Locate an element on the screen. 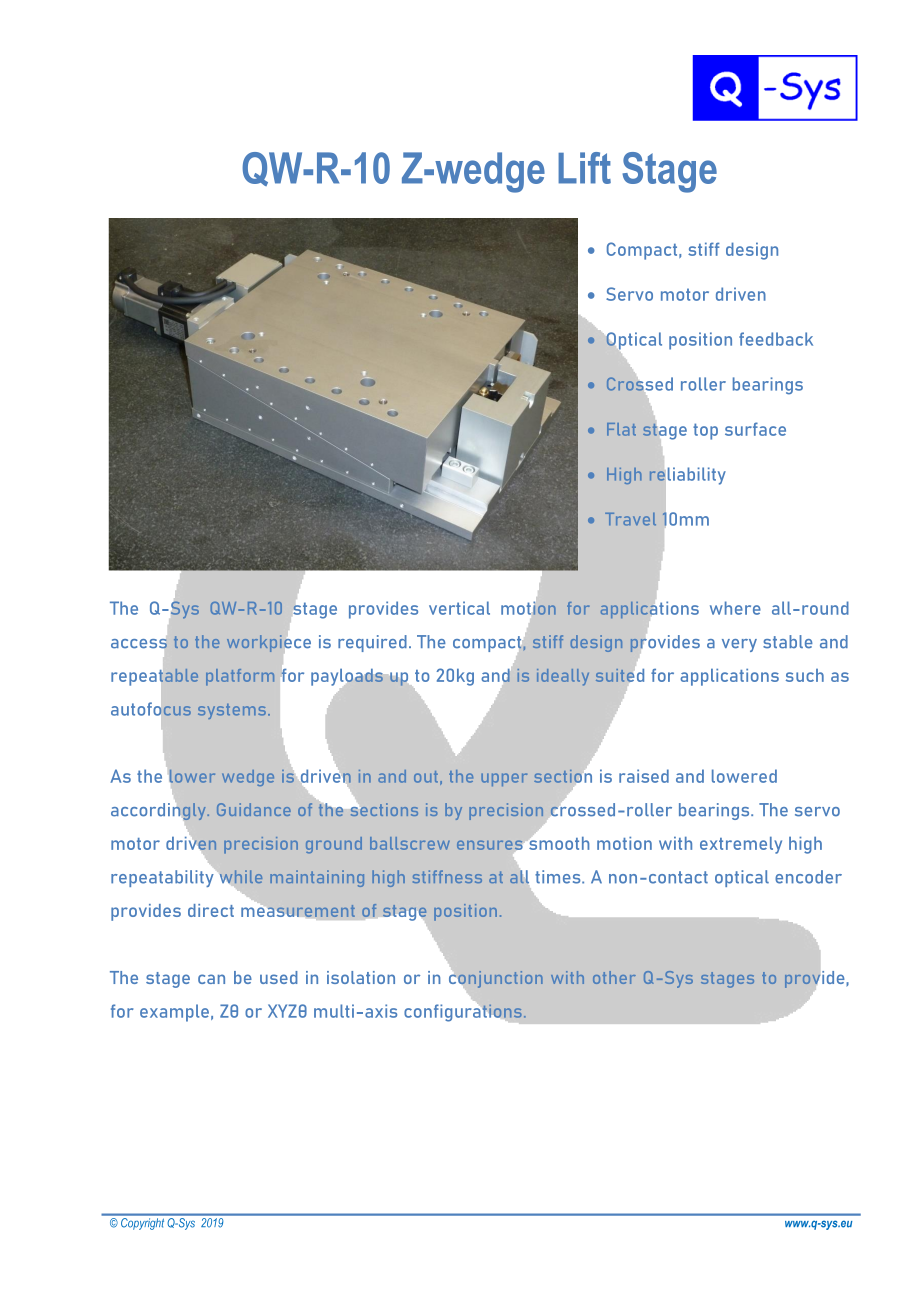 This screenshot has height=1308, width=924. very is located at coordinates (739, 645).
